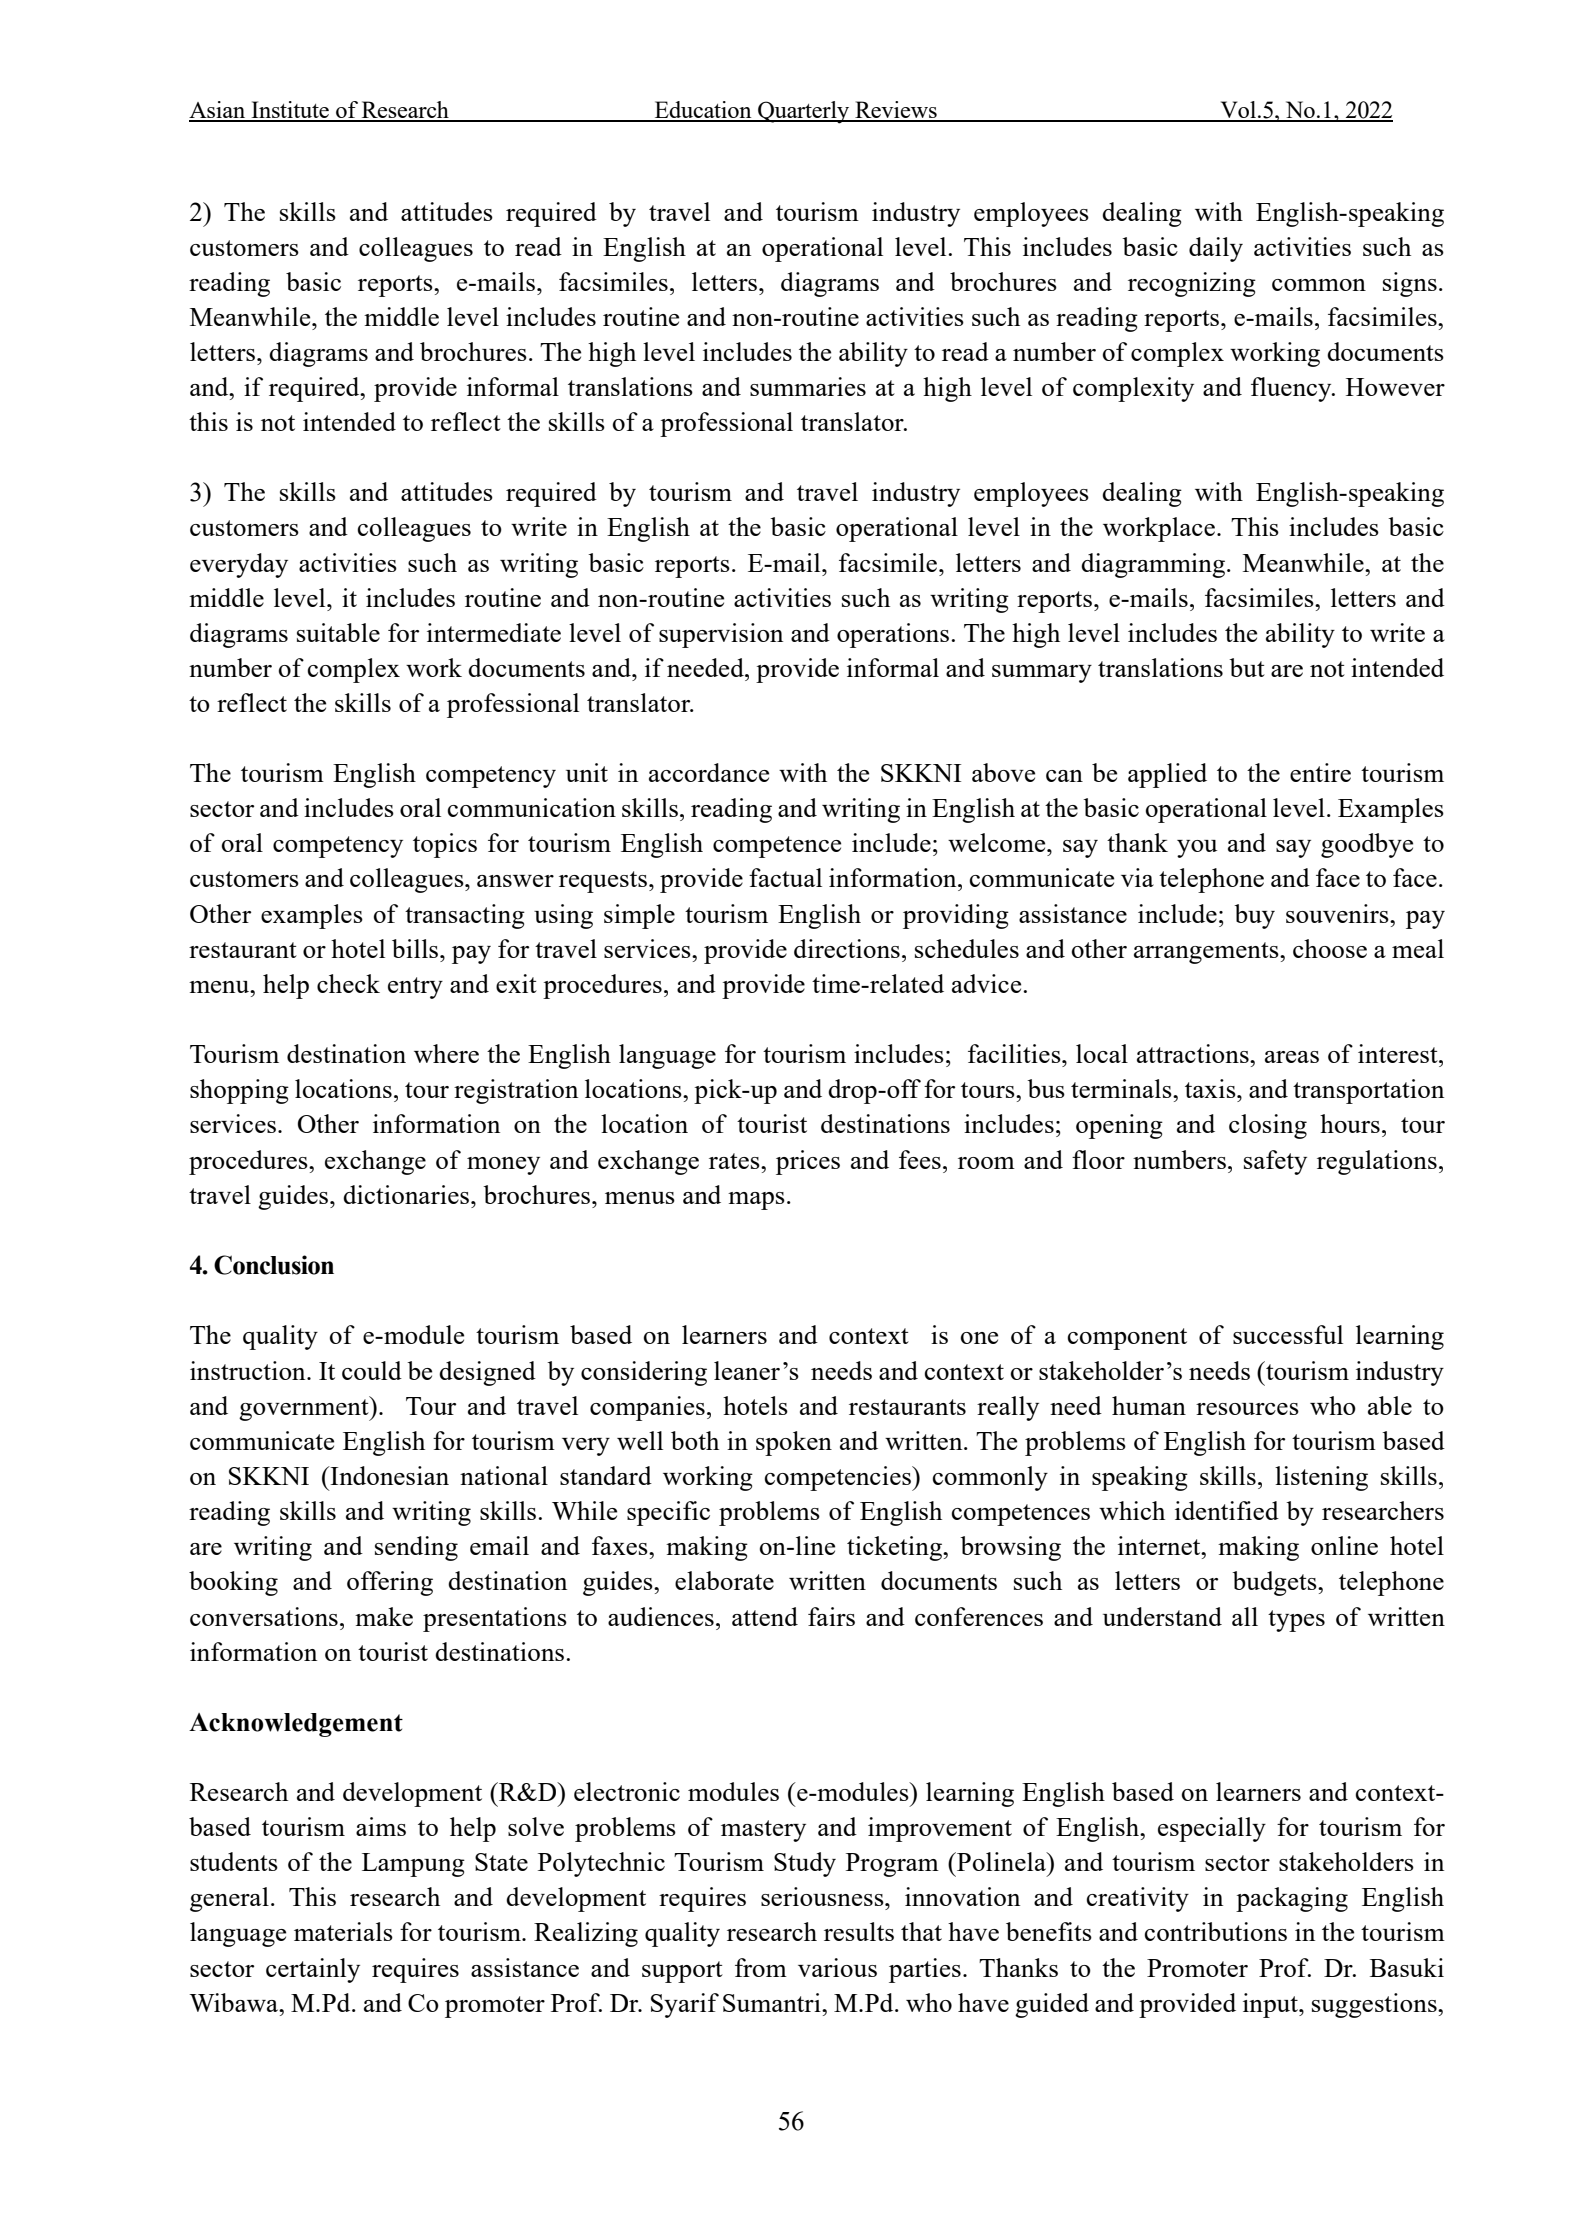 The width and height of the screenshot is (1581, 2236). Describe the element at coordinates (808, 1162) in the screenshot. I see `prices` at that location.
